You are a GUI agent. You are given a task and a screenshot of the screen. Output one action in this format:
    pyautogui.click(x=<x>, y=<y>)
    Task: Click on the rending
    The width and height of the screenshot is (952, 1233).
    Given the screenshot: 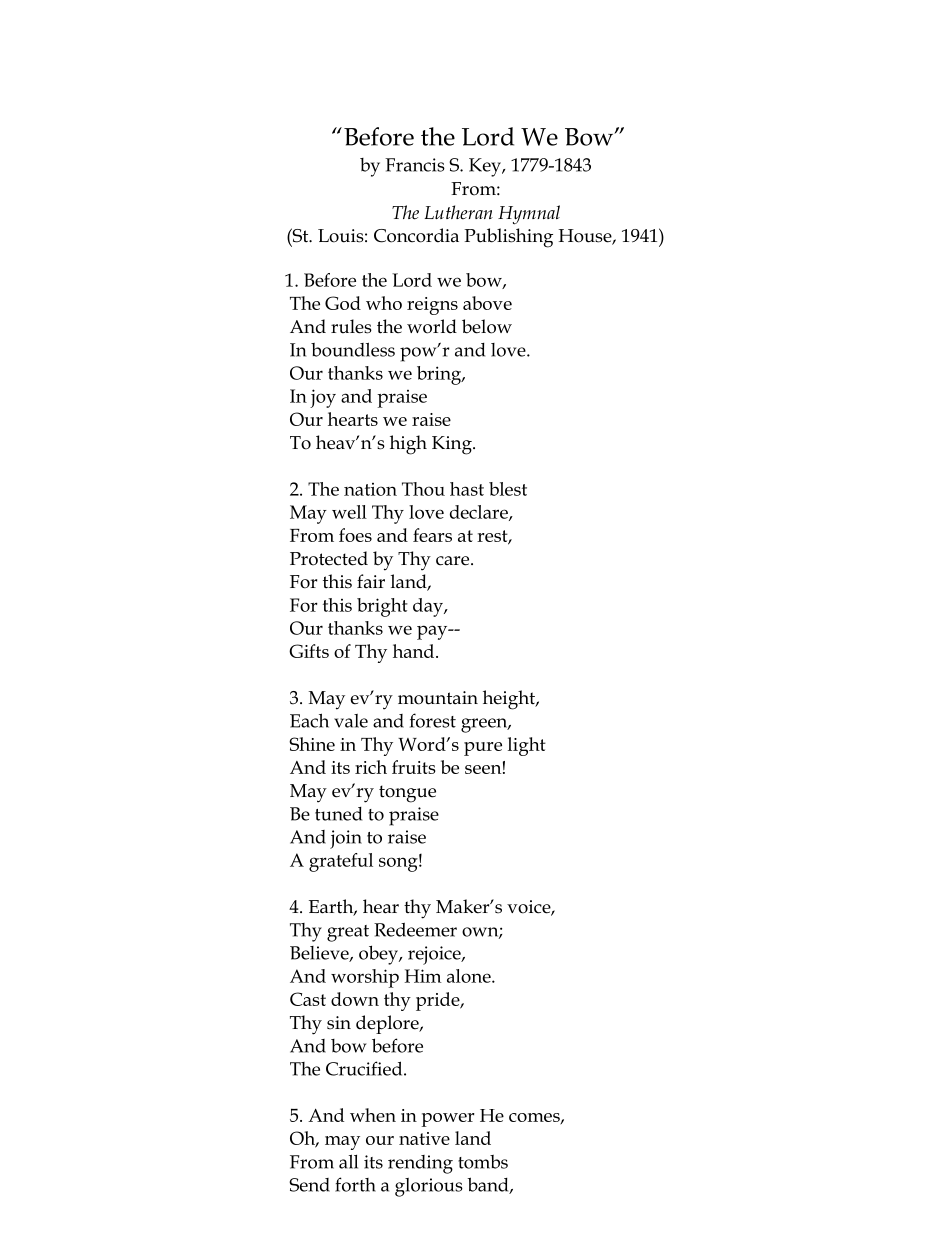 What is the action you would take?
    pyautogui.click(x=420, y=1164)
